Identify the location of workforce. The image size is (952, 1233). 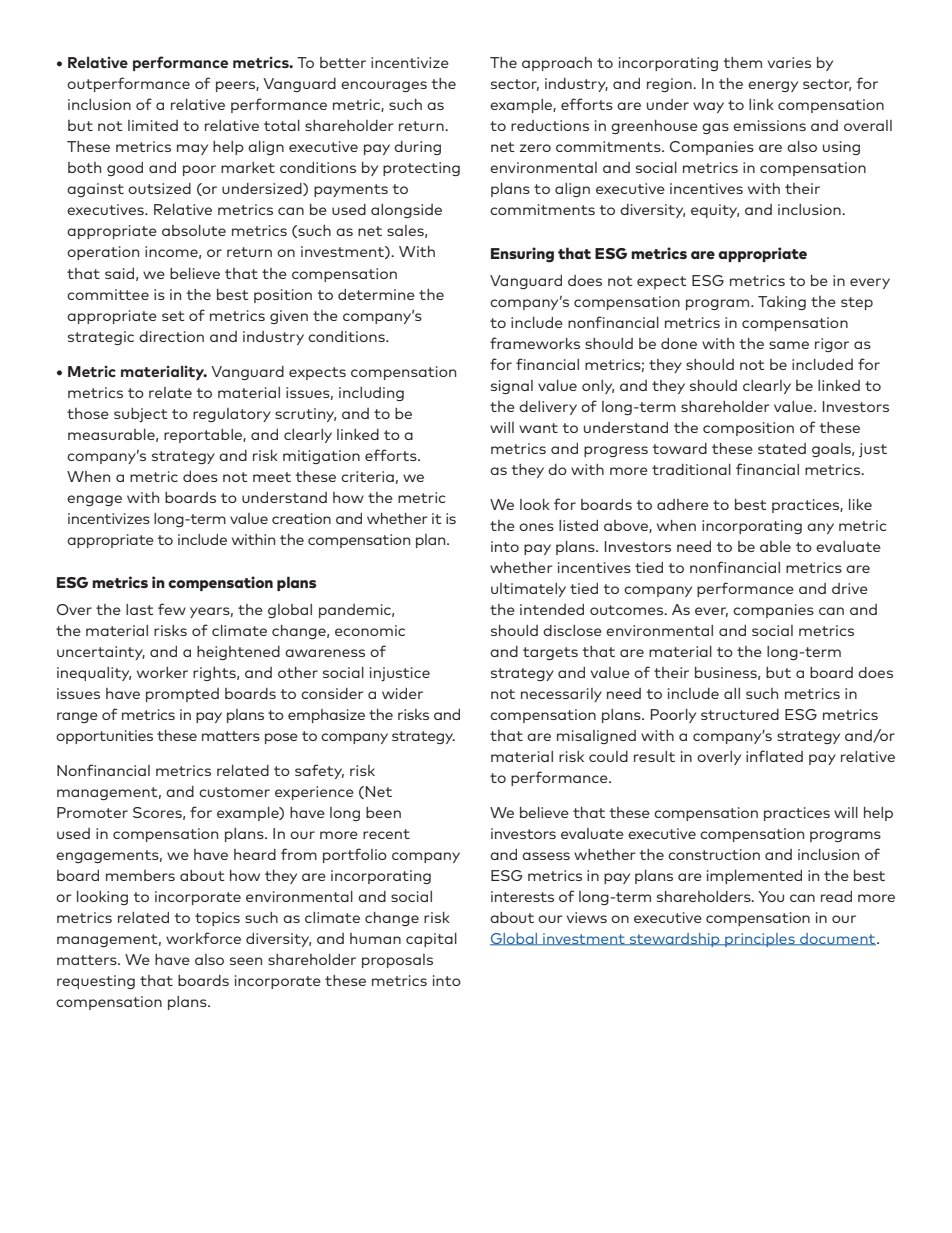
(203, 938).
